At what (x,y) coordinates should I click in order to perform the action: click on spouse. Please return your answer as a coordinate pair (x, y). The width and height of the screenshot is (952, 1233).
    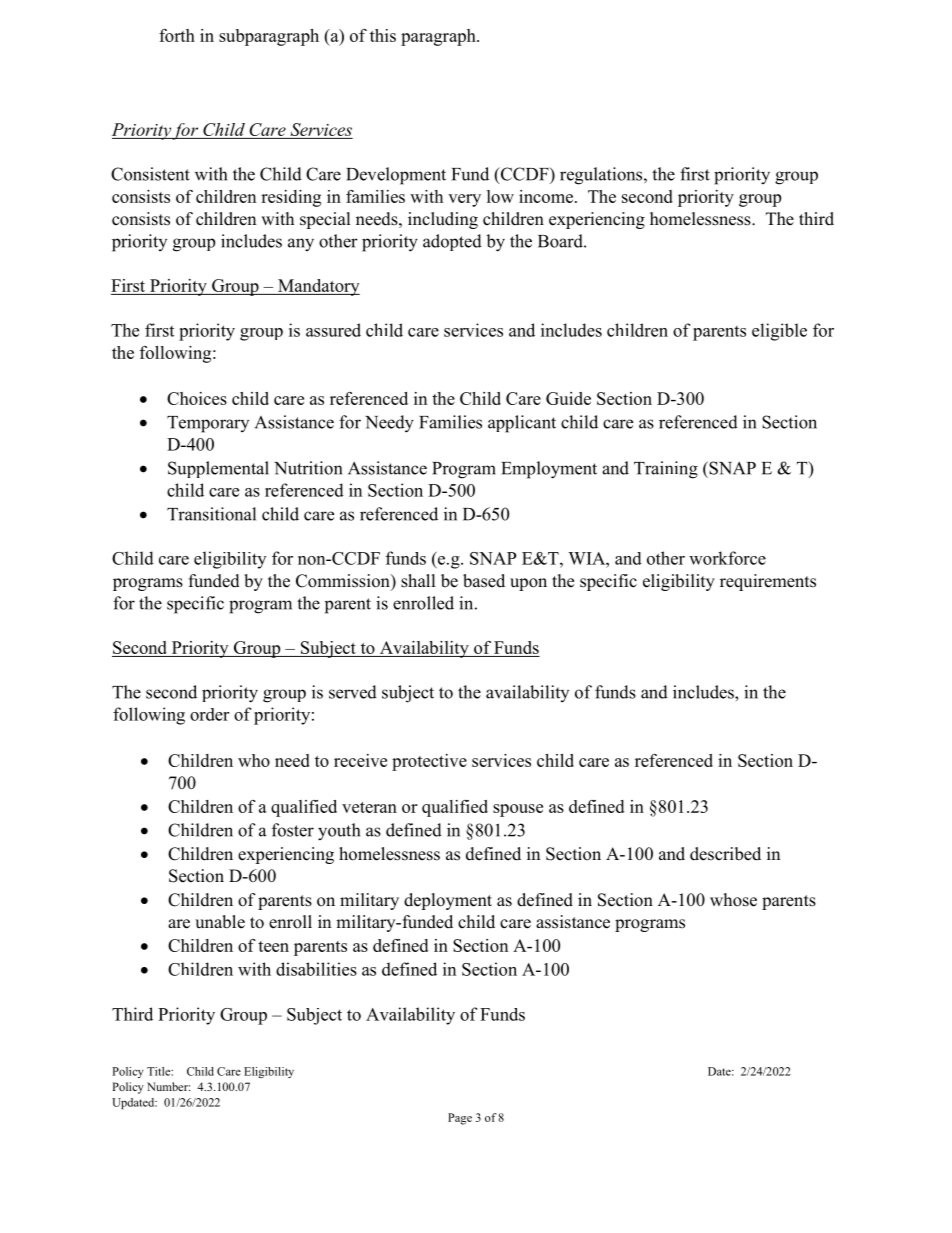
    Looking at the image, I should click on (518, 810).
